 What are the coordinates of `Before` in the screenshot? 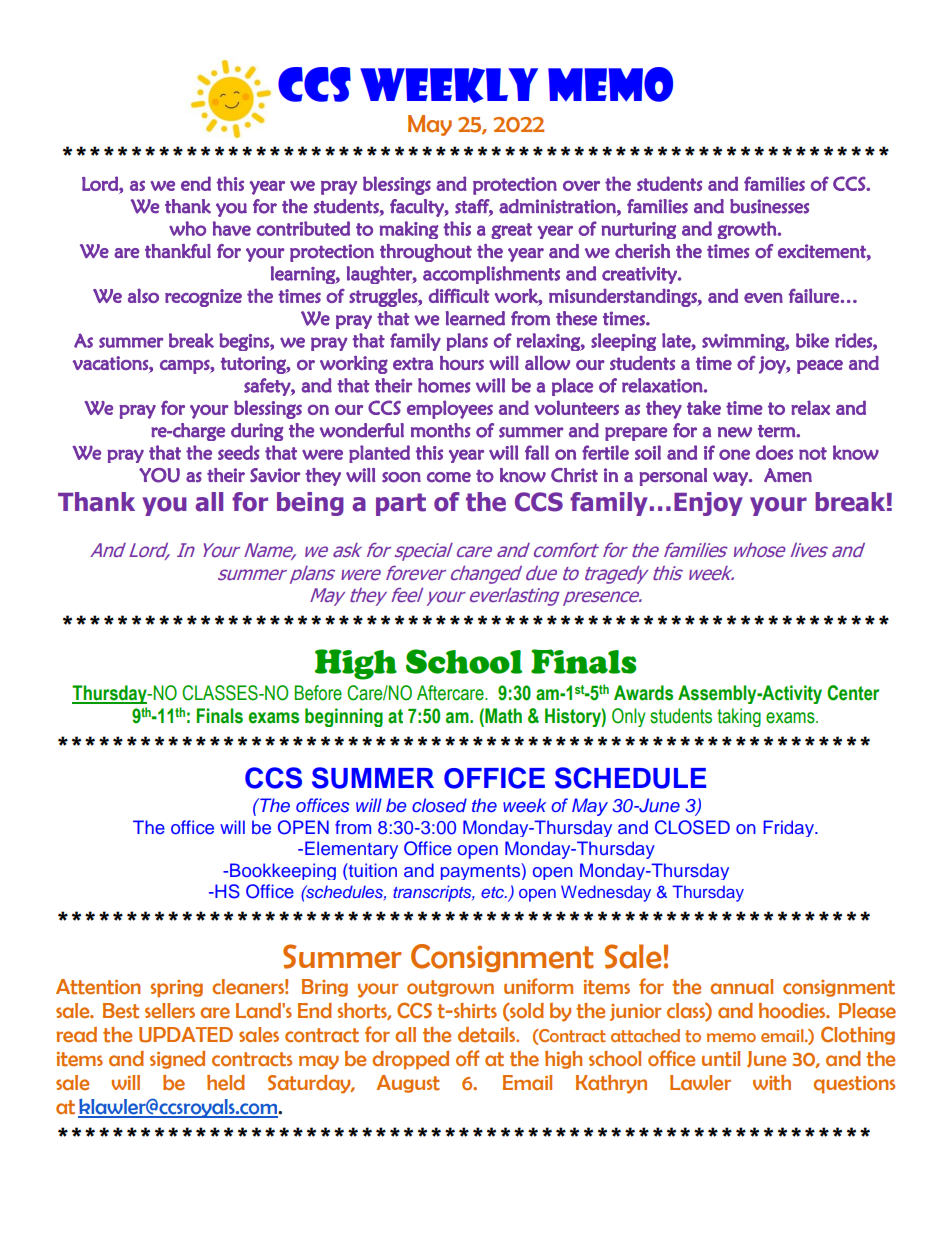 It's located at (318, 693).
